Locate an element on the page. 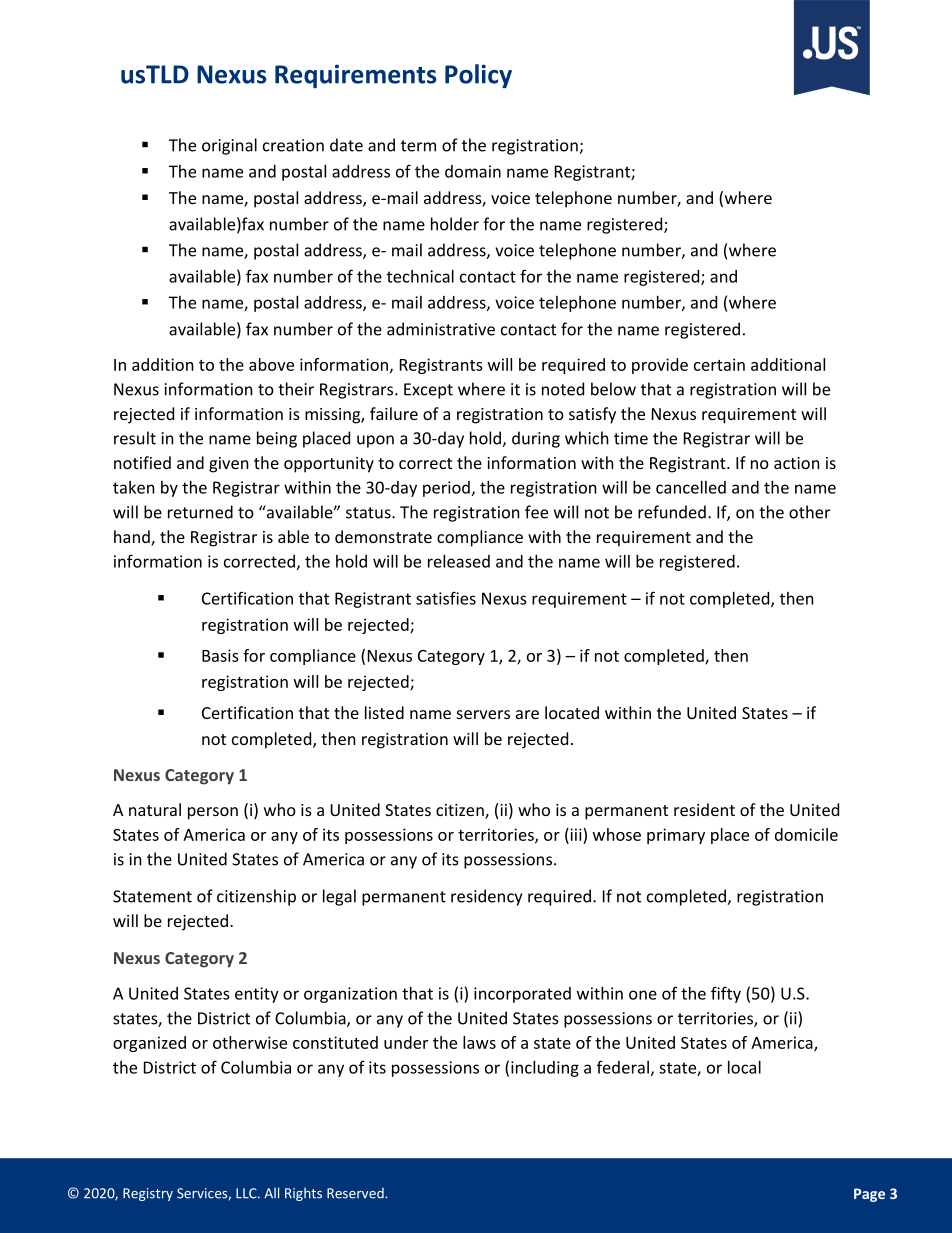 This image has width=952, height=1233. Basis is located at coordinates (220, 655).
